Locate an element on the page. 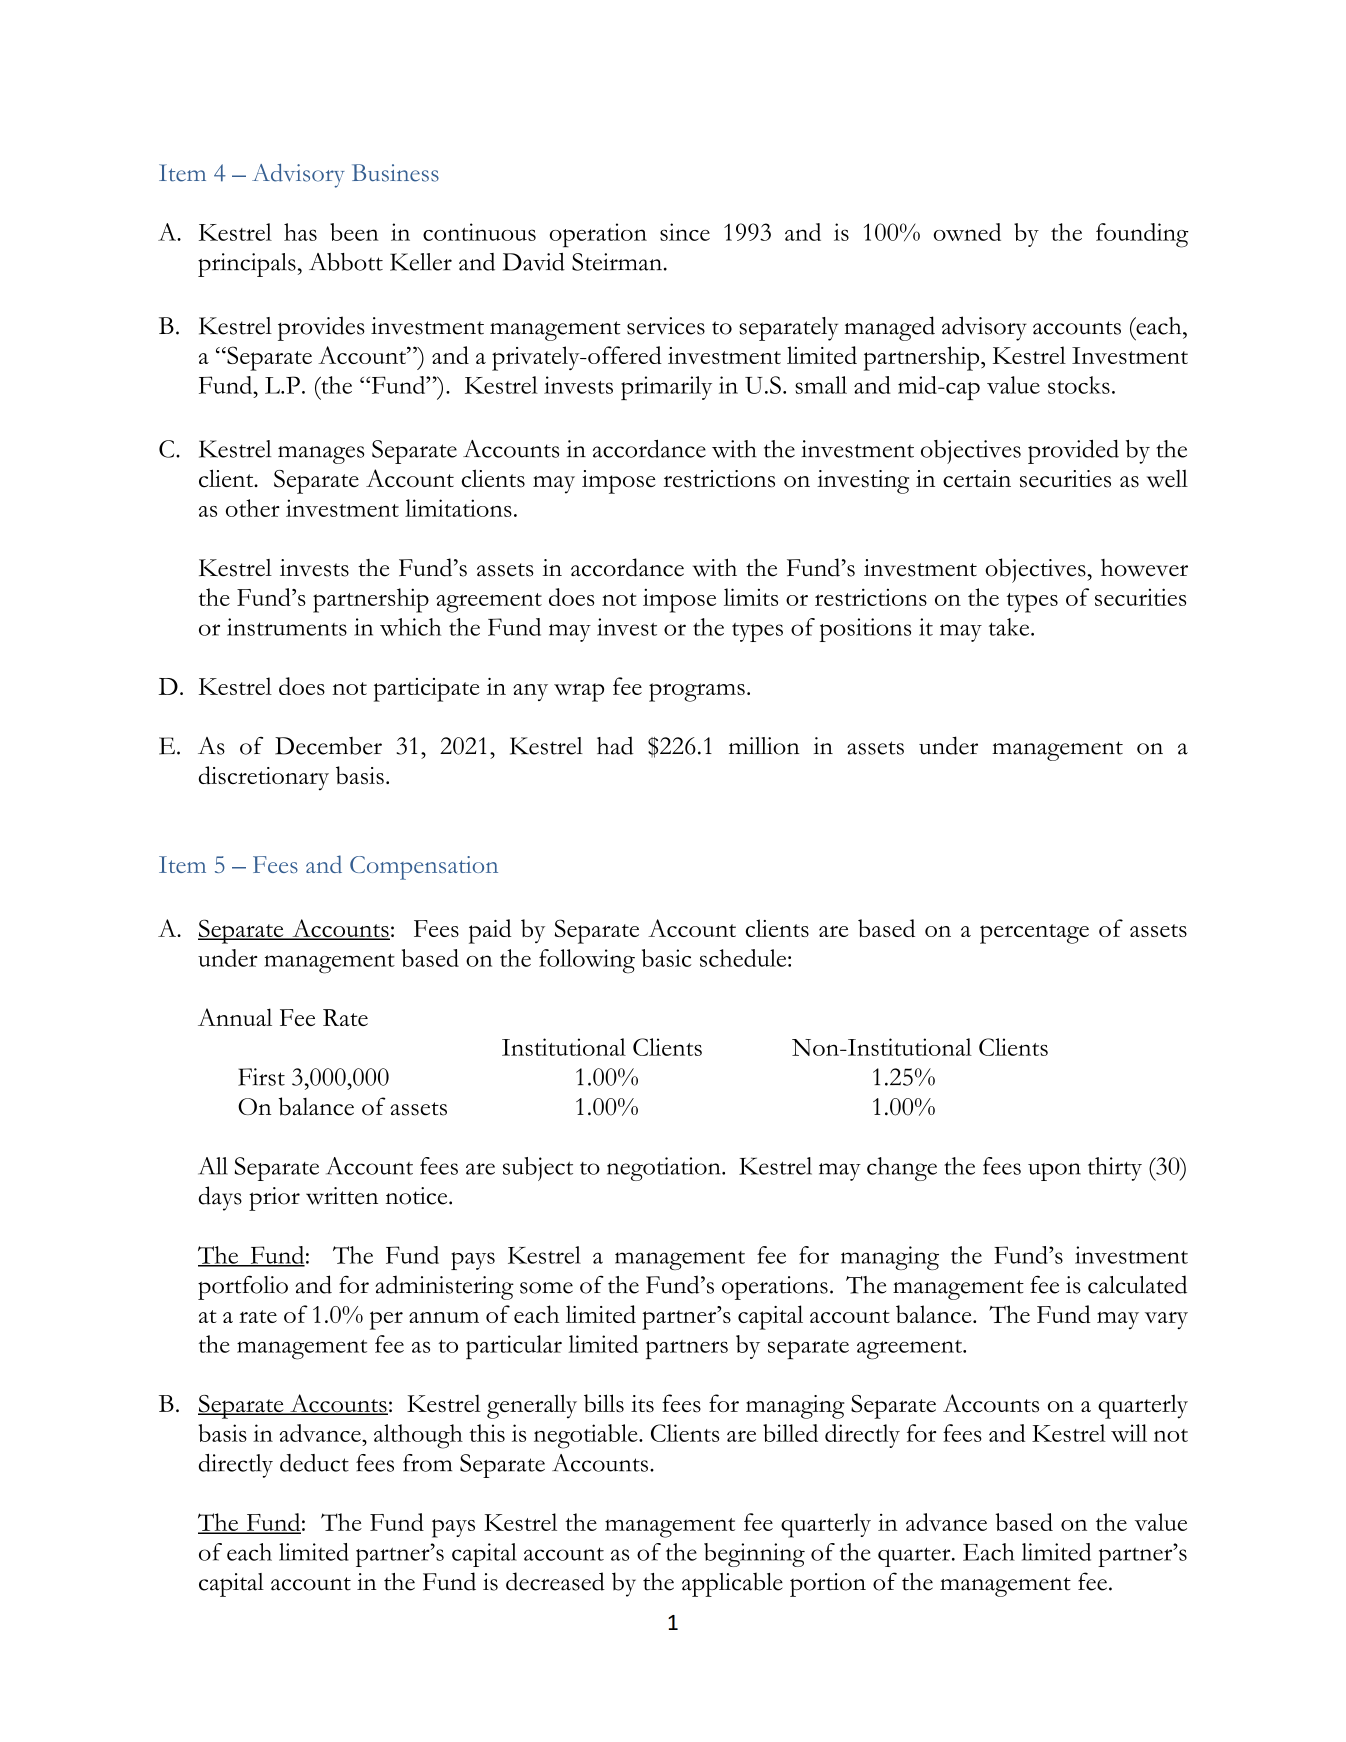  instruments is located at coordinates (287, 627).
